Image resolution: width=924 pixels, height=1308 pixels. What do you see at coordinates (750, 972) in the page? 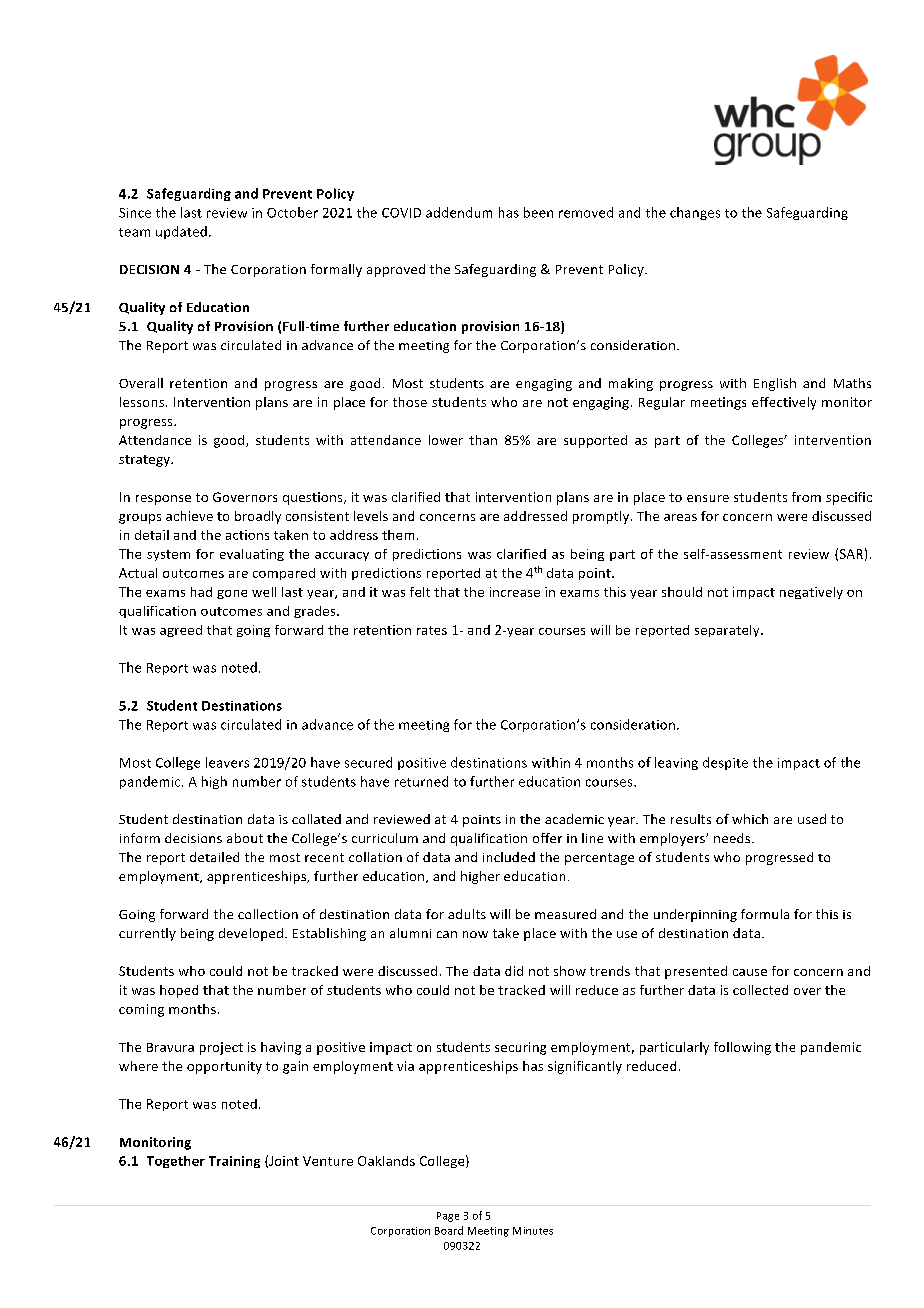
I see `cause` at bounding box center [750, 972].
